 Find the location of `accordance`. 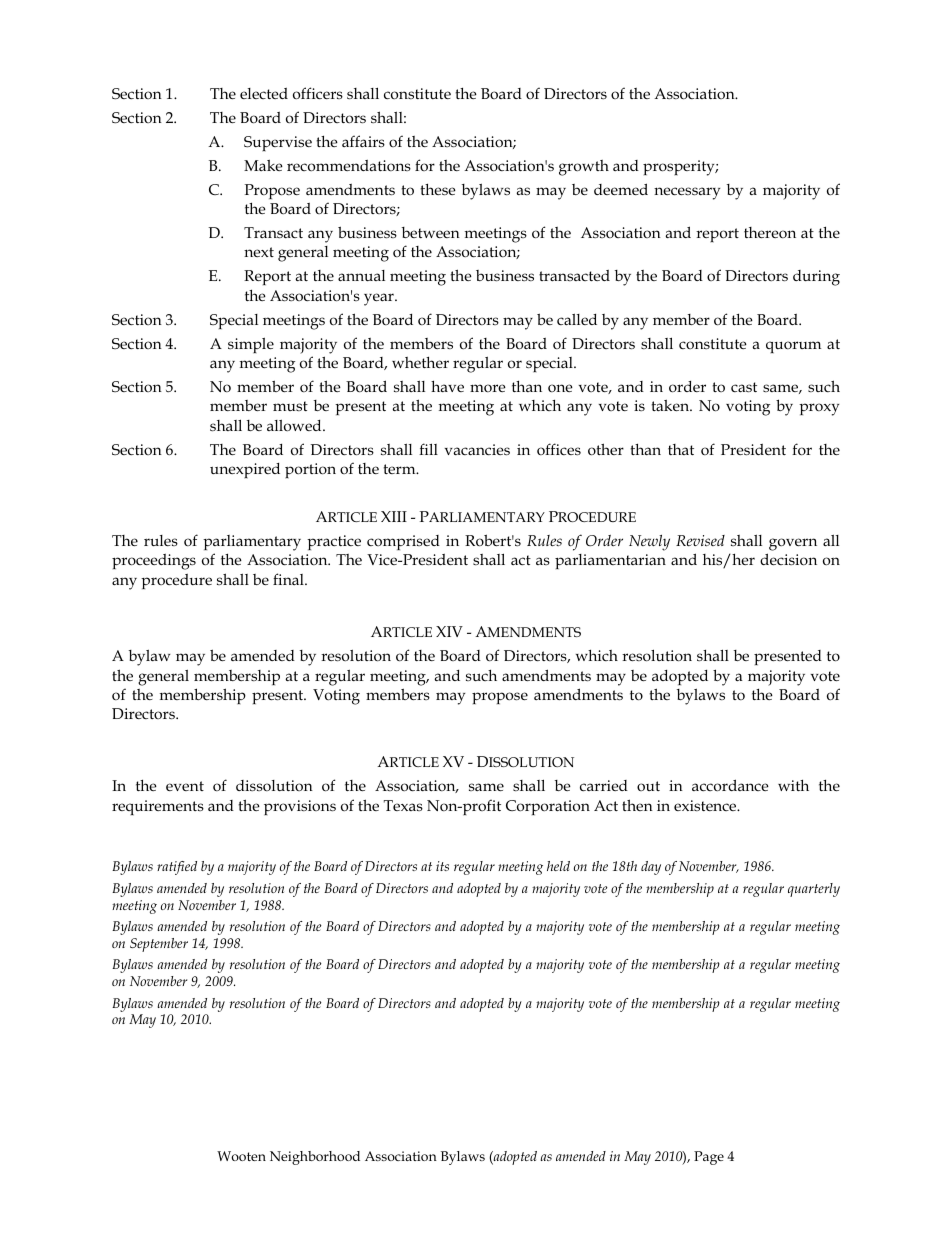

accordance is located at coordinates (730, 785).
